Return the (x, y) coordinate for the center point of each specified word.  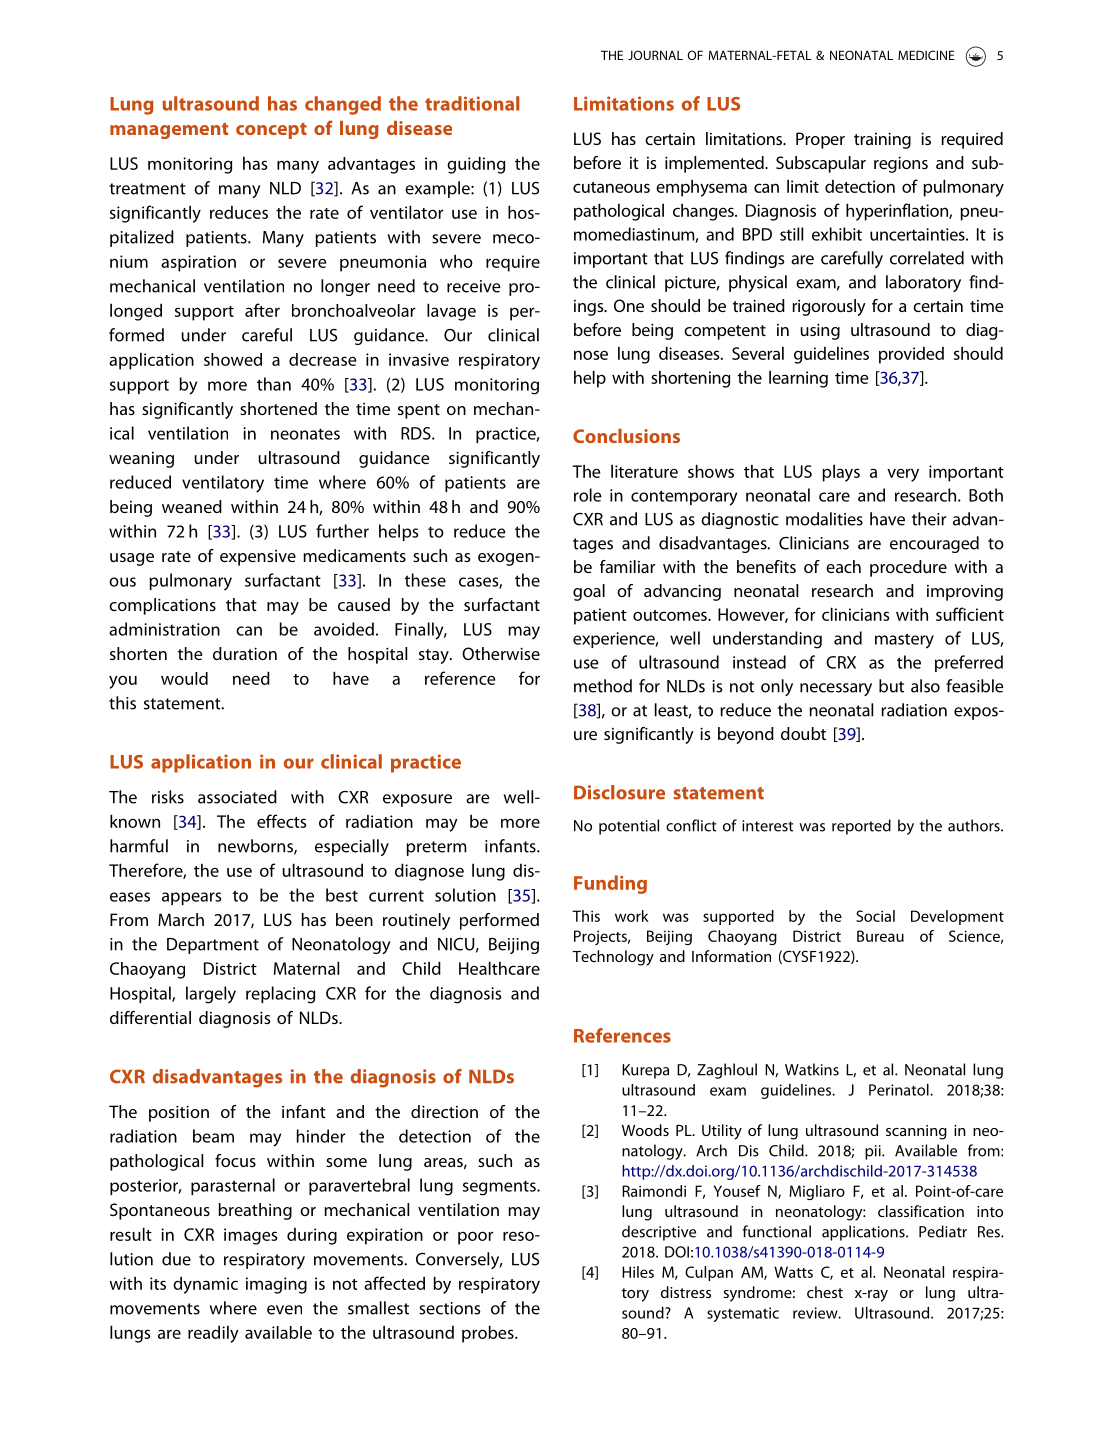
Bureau (880, 936)
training (882, 140)
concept (271, 131)
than (274, 384)
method (603, 686)
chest (825, 1292)
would (184, 678)
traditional (472, 103)
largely (211, 995)
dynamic (205, 1285)
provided (911, 355)
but (891, 686)
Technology (613, 958)
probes (489, 1334)
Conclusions (626, 436)
